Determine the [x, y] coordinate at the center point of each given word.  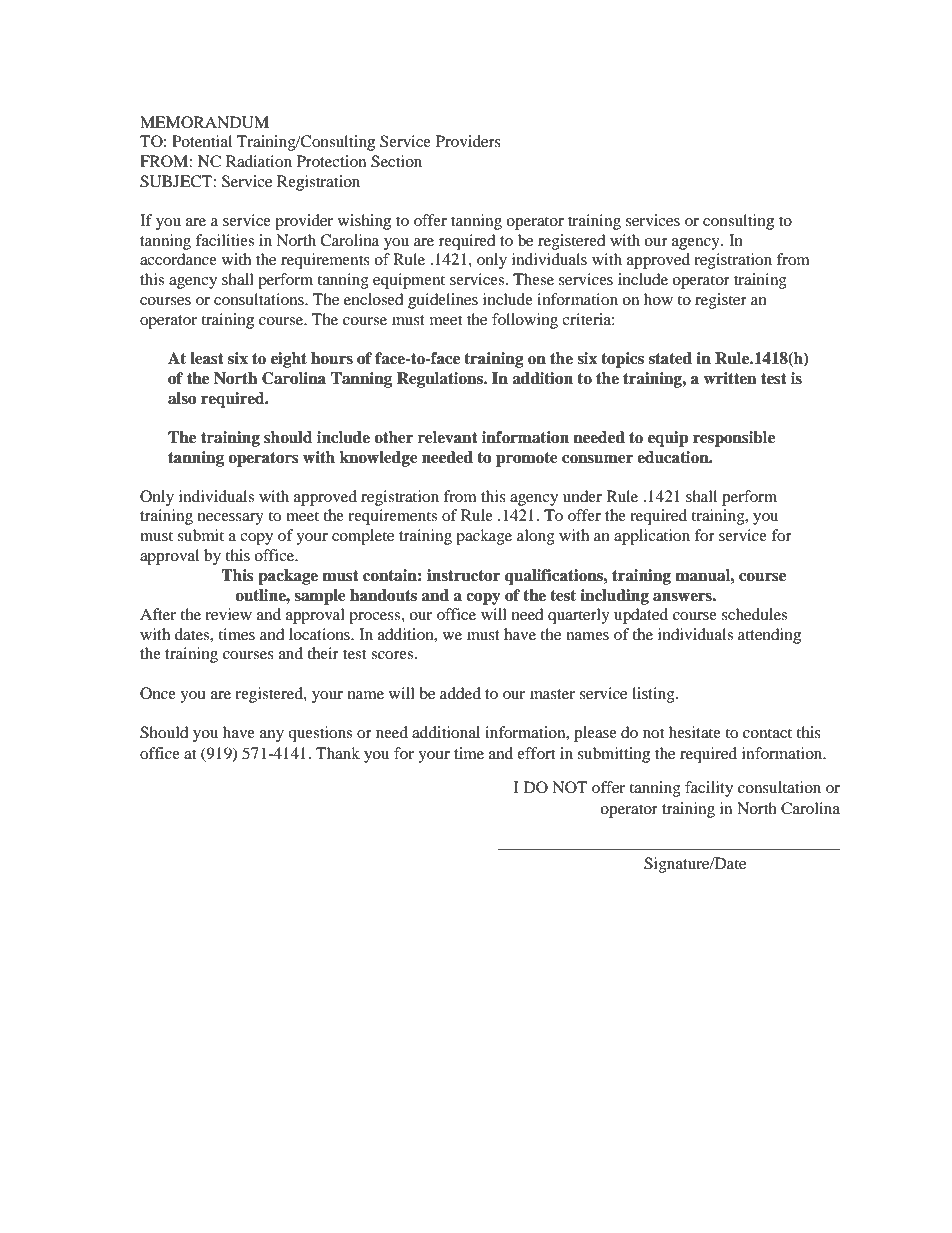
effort [536, 753]
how [658, 299]
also [182, 398]
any [272, 736]
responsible [734, 439]
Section [396, 161]
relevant [448, 437]
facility [709, 789]
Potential [202, 141]
